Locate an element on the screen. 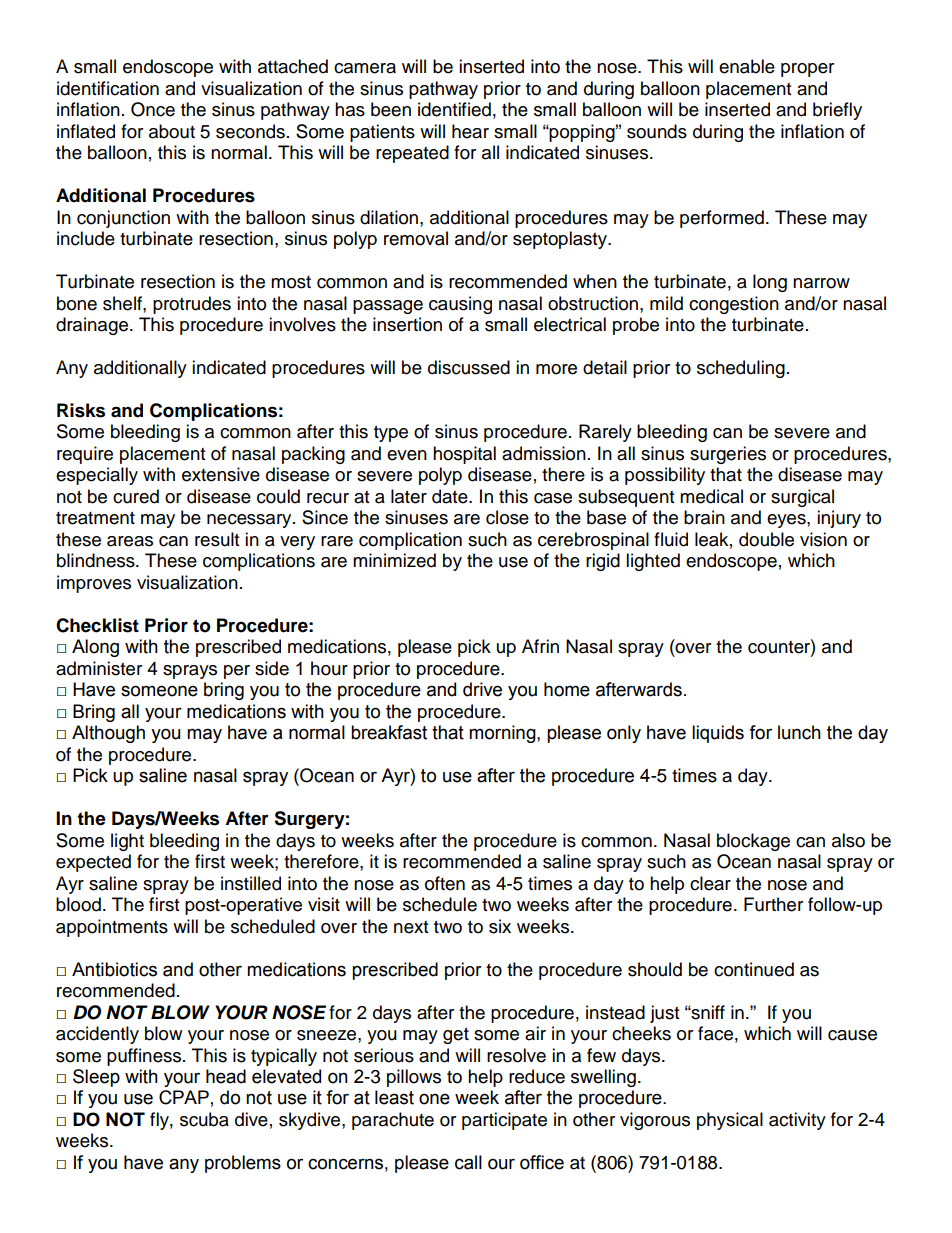  enable is located at coordinates (747, 66).
